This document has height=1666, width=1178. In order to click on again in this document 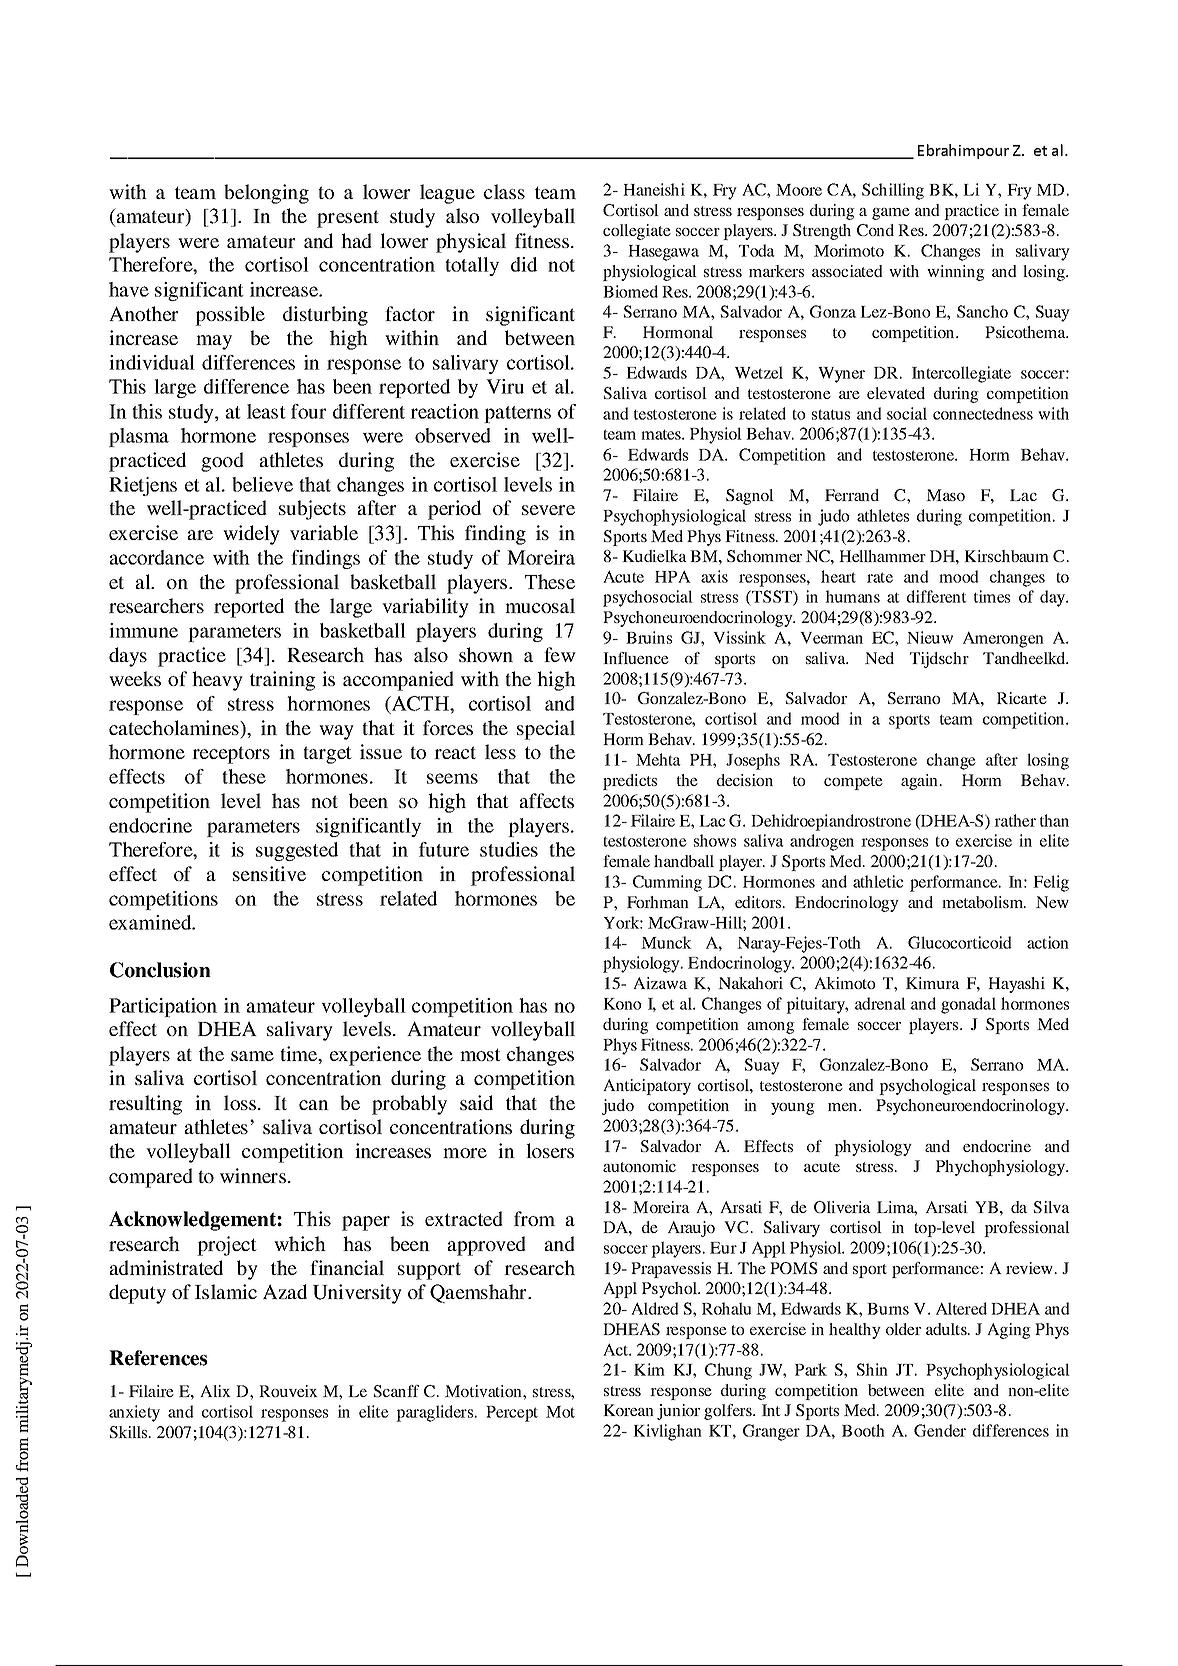, I will do `click(921, 782)`.
